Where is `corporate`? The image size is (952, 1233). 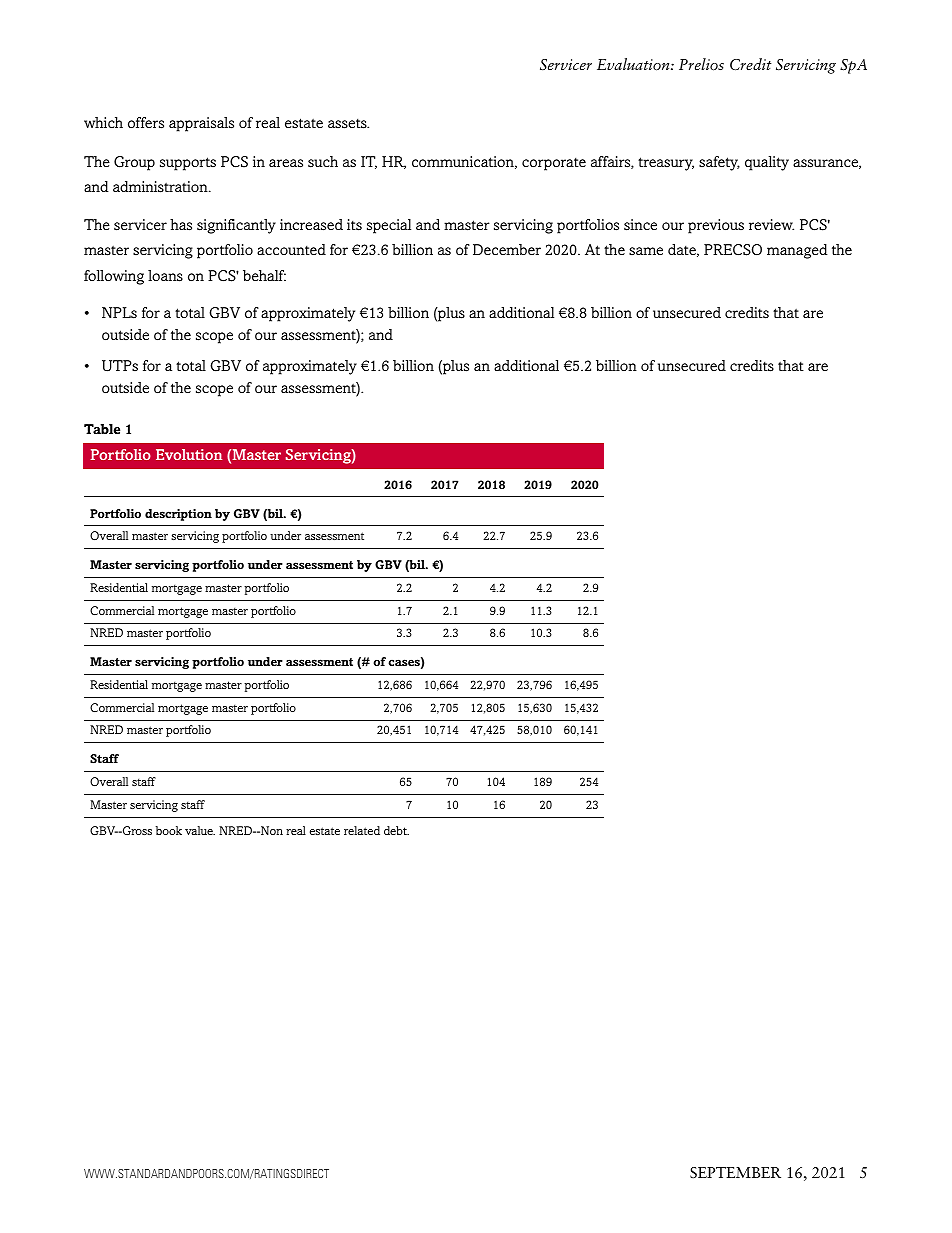
corporate is located at coordinates (554, 164).
